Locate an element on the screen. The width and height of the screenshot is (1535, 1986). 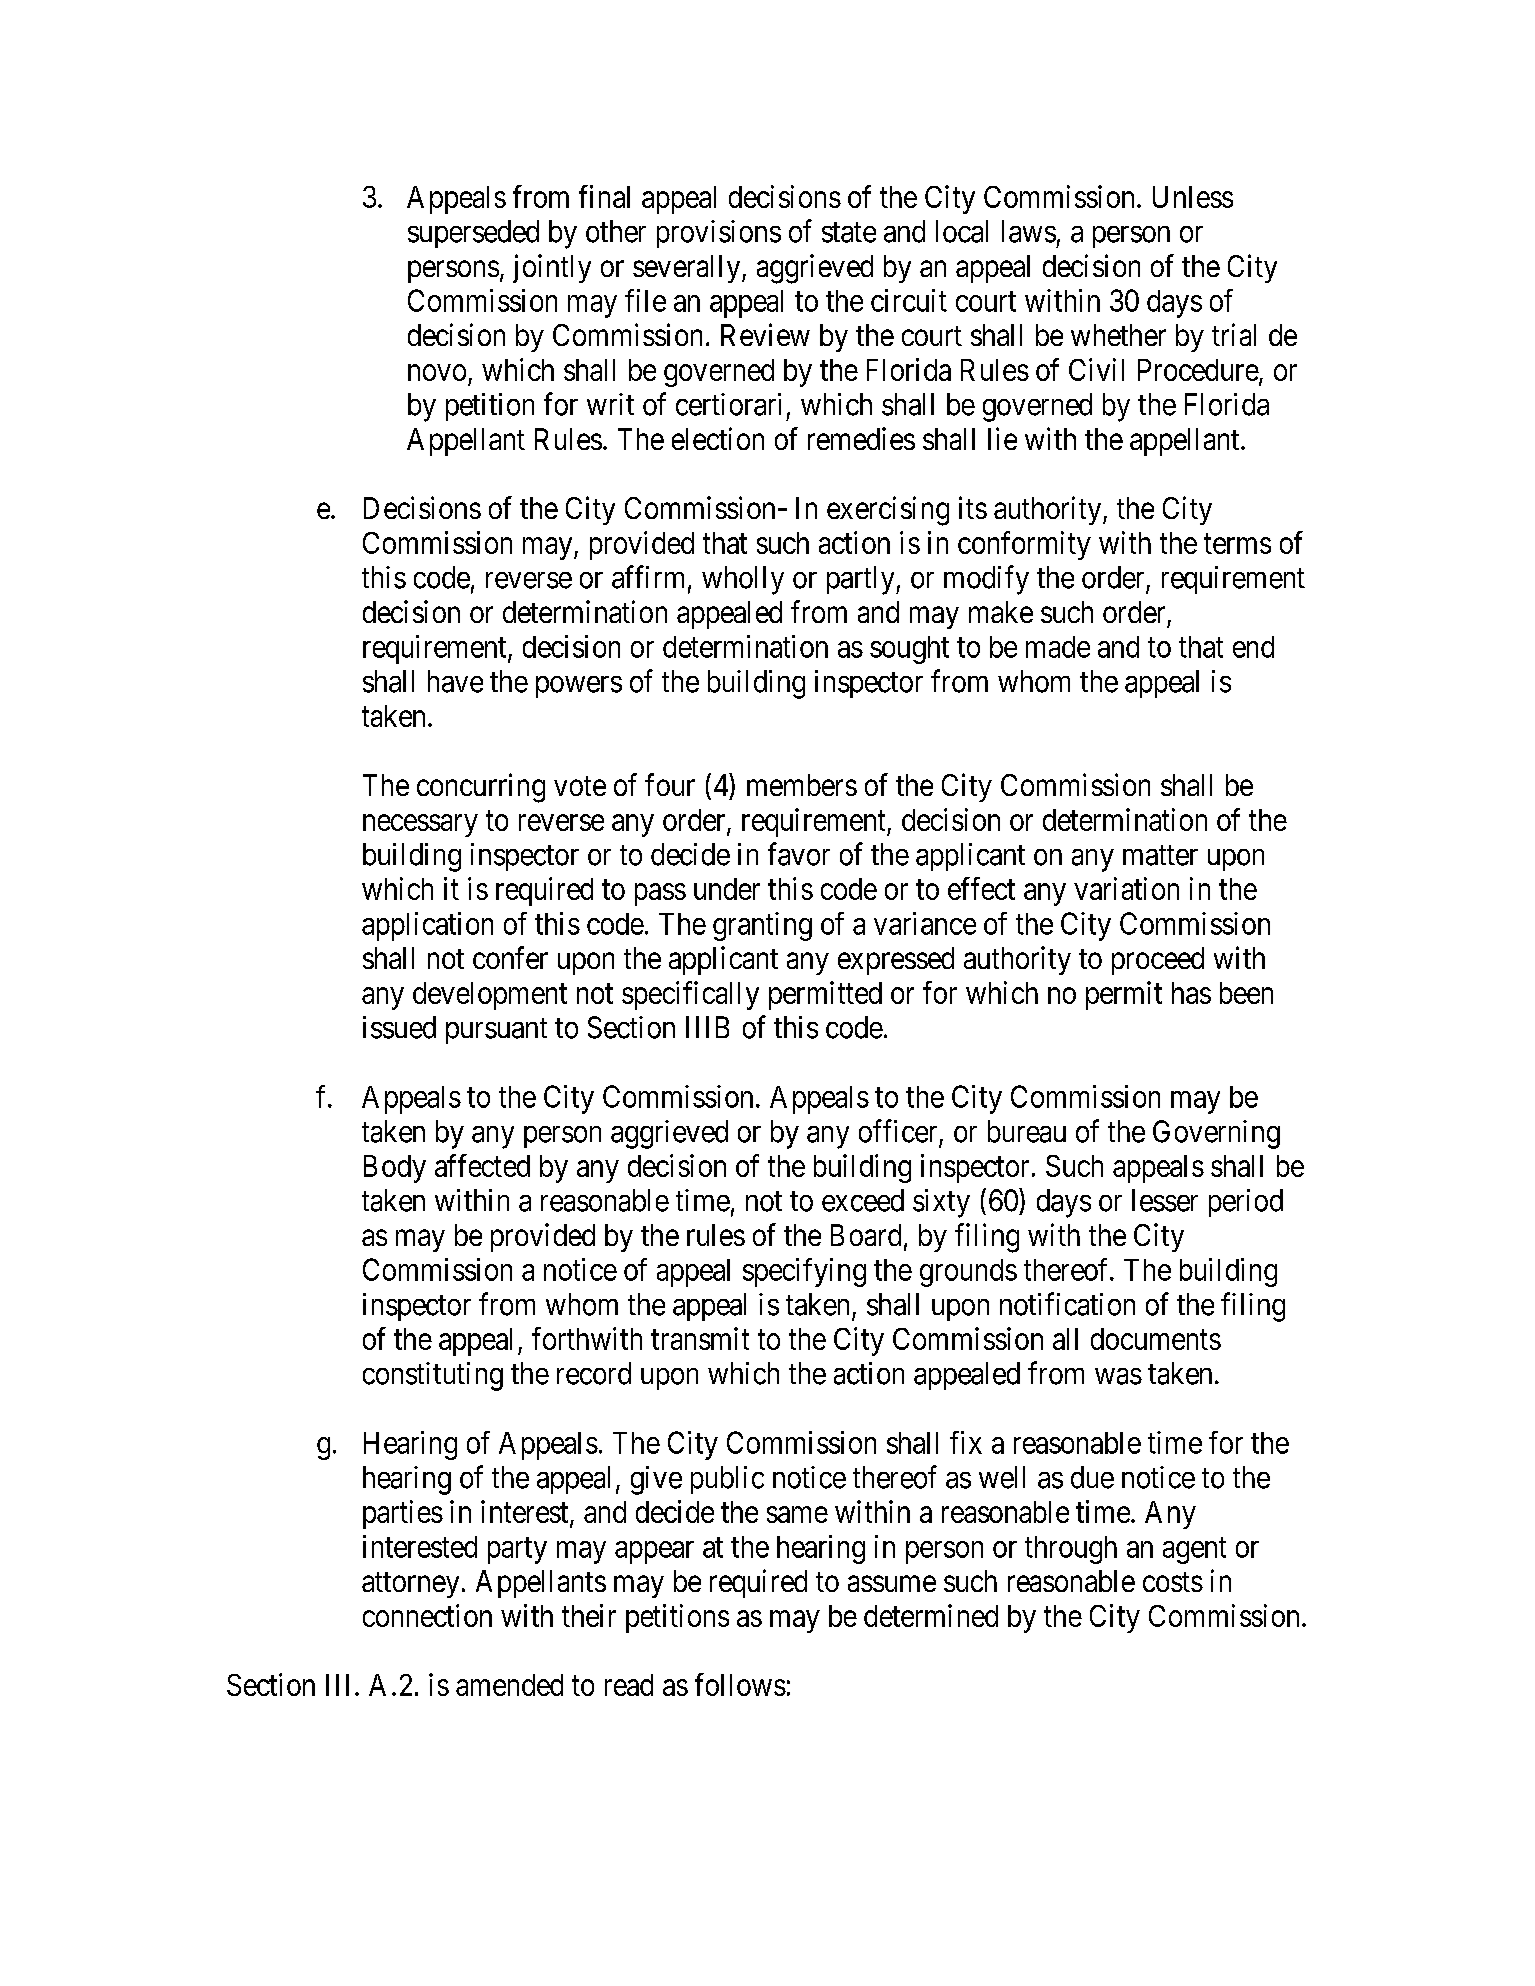
have is located at coordinates (455, 681).
